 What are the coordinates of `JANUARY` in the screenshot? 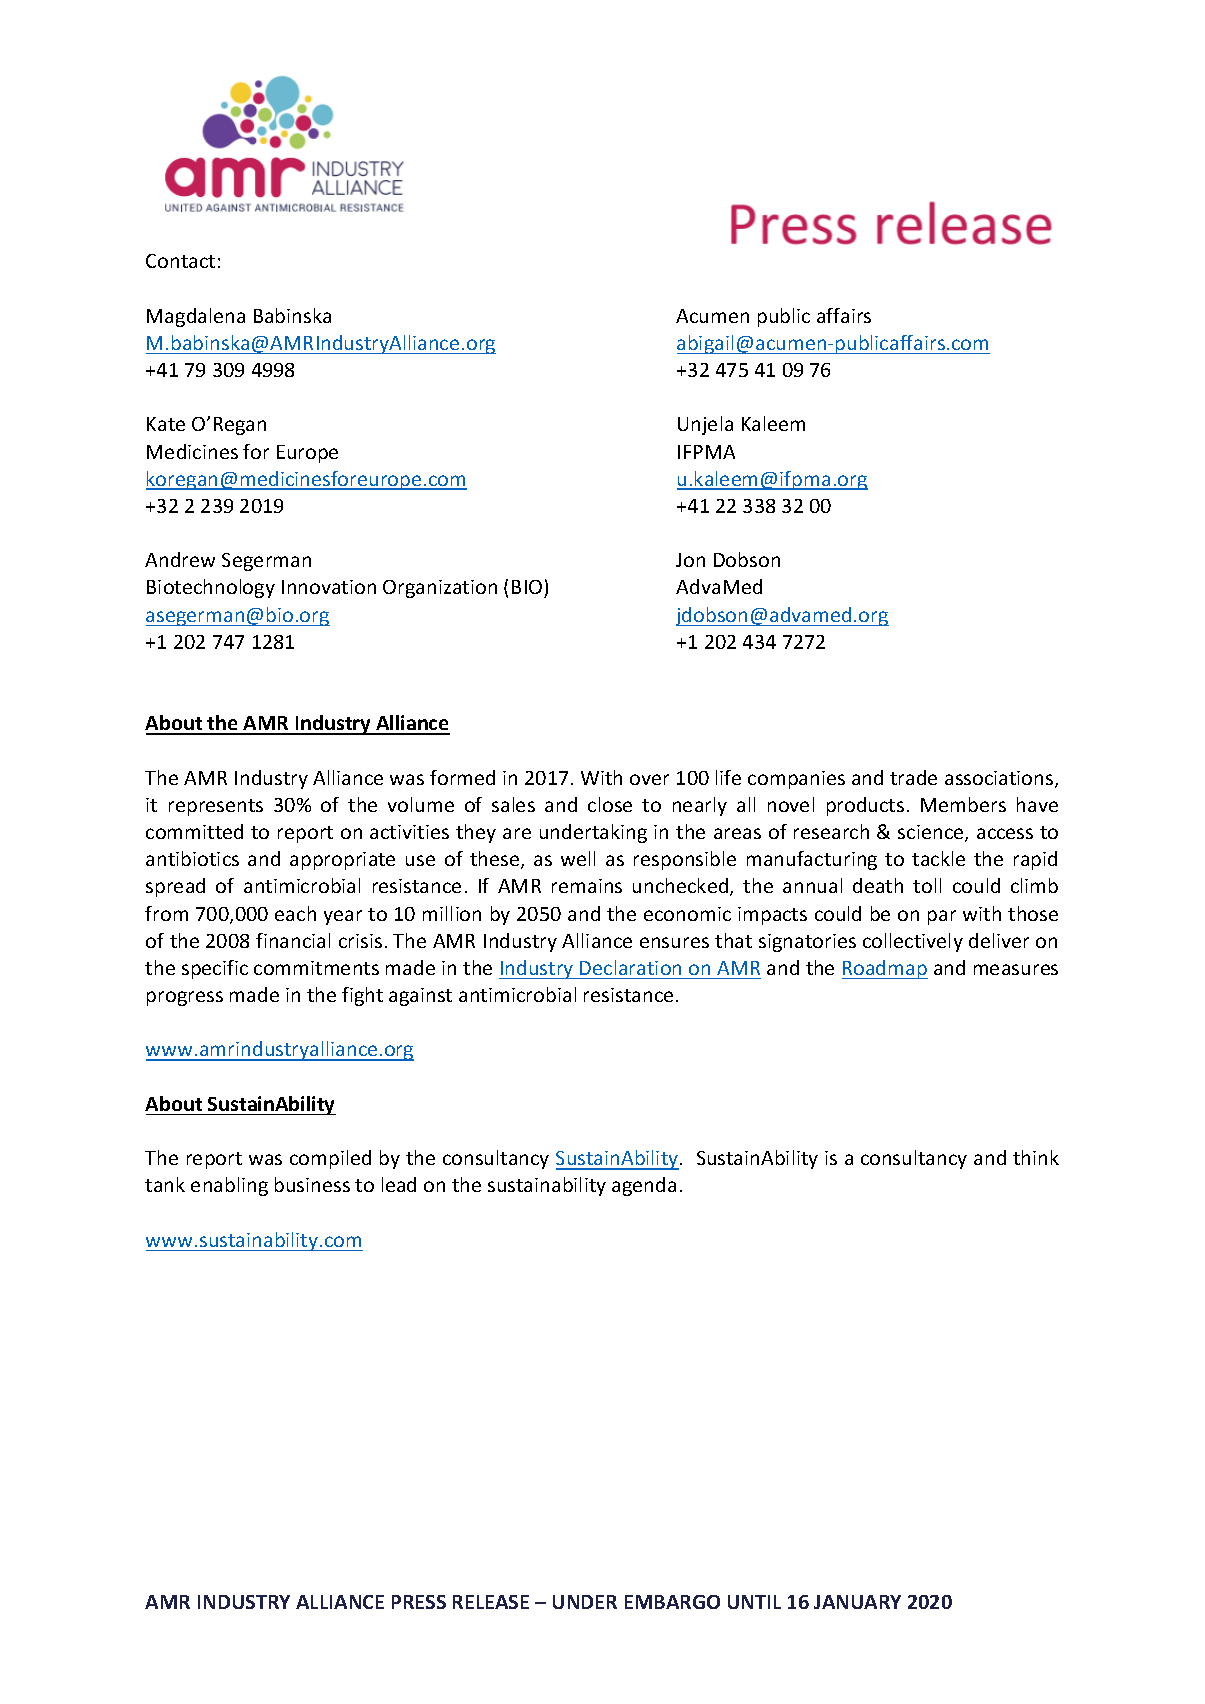 It's located at (857, 1602).
